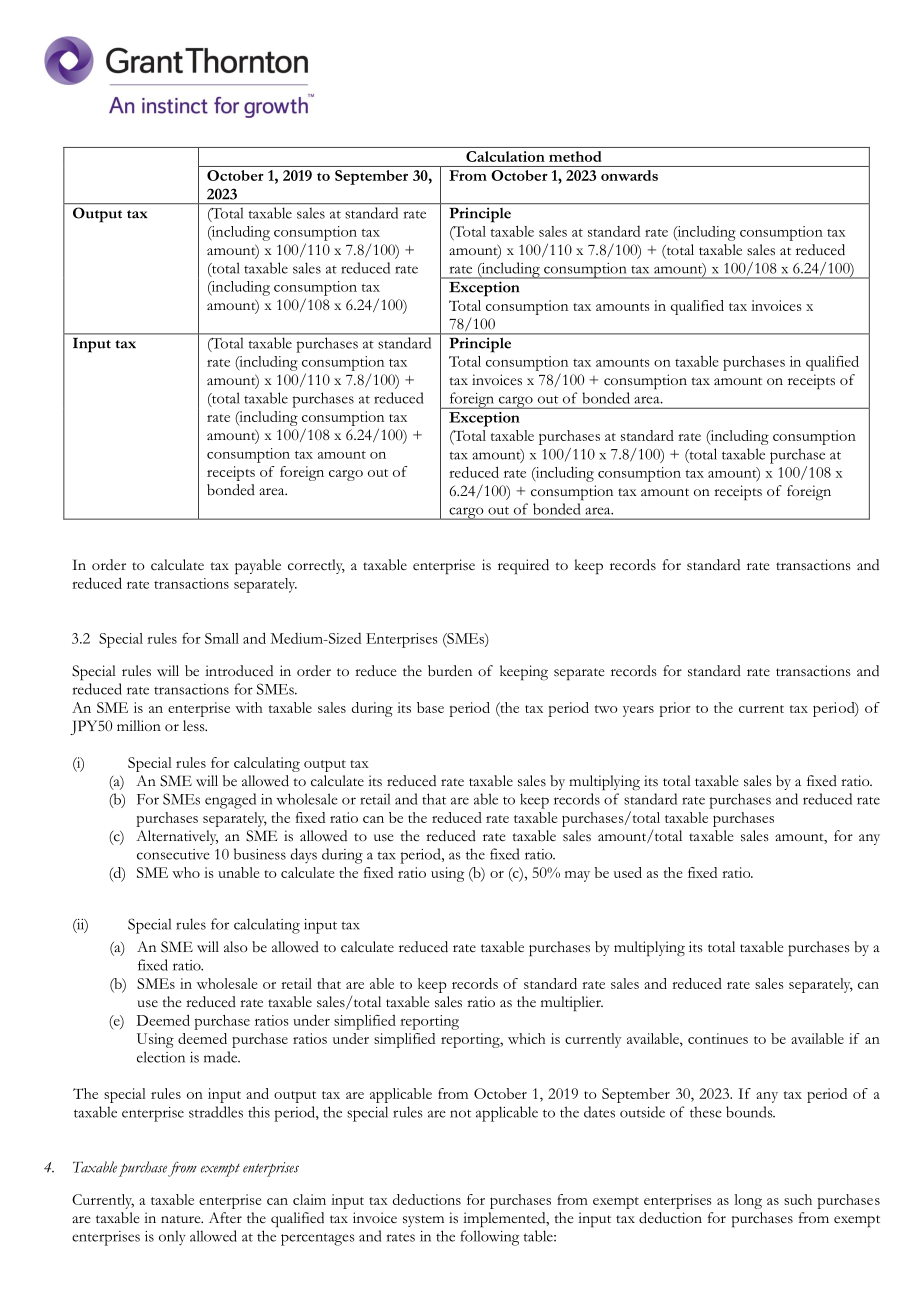 The height and width of the image is (1308, 924). What do you see at coordinates (575, 156) in the image?
I see `method` at bounding box center [575, 156].
